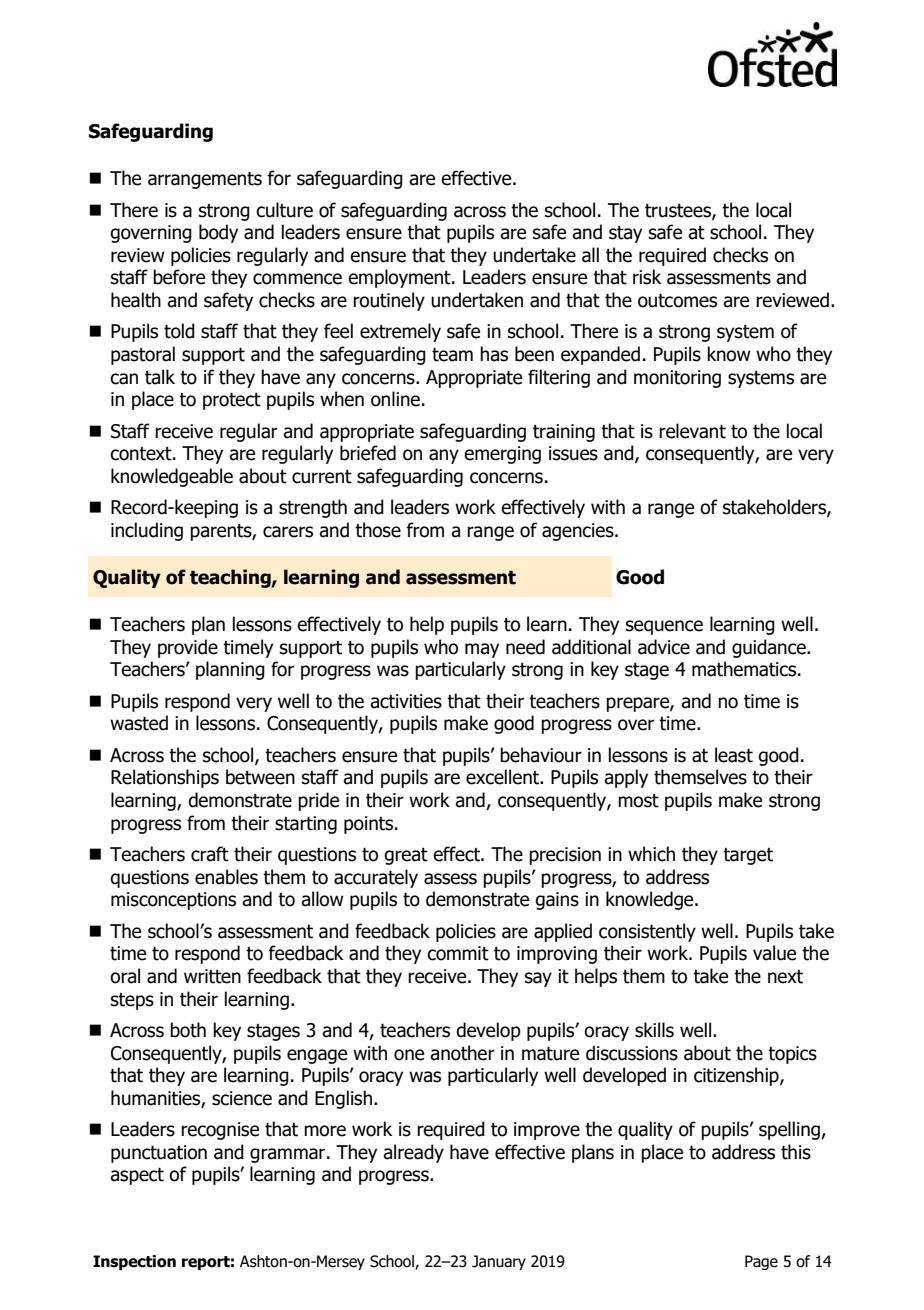 This image has height=1310, width=924. What do you see at coordinates (647, 277) in the image?
I see `risk` at bounding box center [647, 277].
